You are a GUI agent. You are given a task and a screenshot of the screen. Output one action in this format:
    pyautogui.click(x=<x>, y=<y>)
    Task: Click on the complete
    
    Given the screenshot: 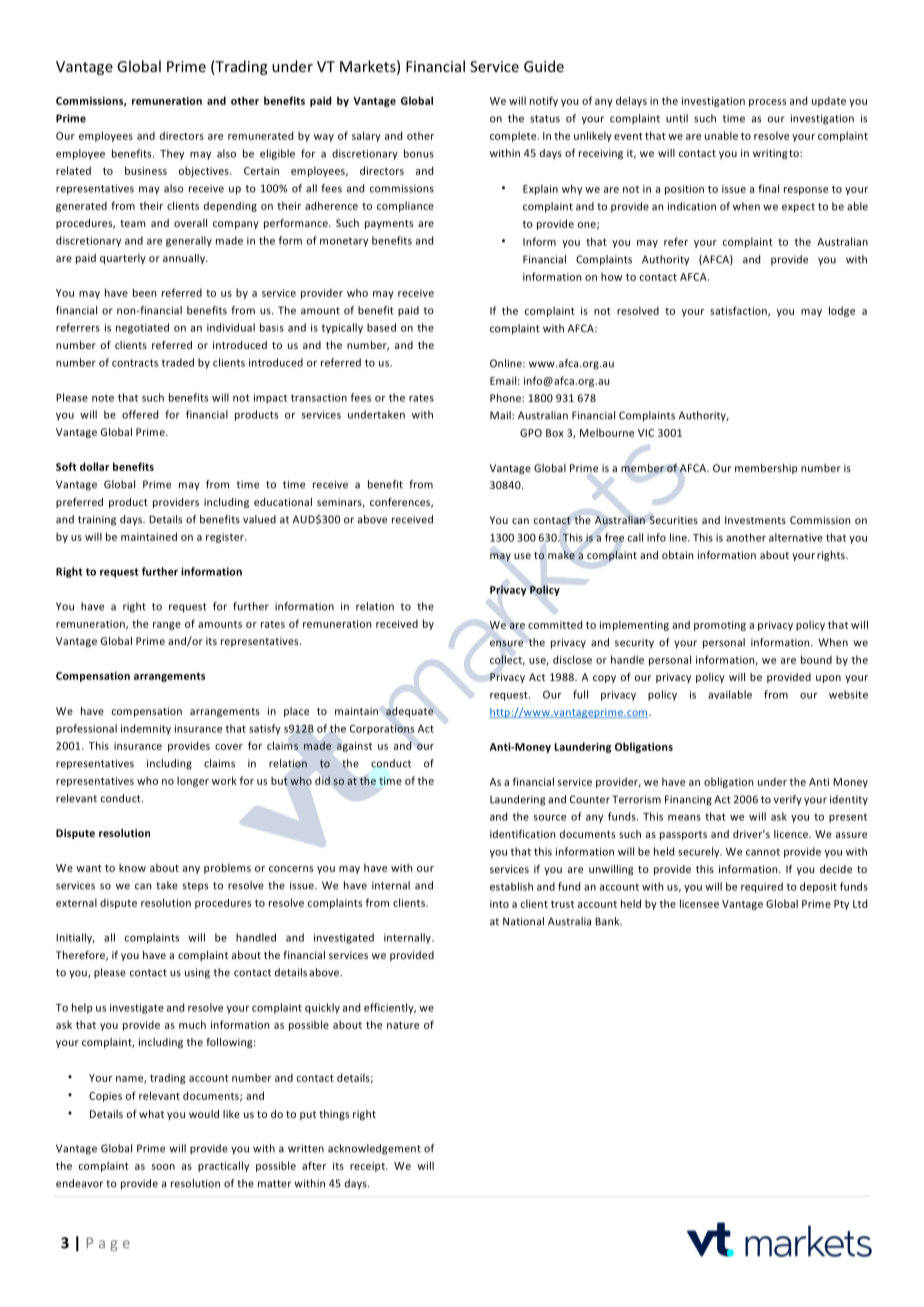 What is the action you would take?
    pyautogui.click(x=514, y=136)
